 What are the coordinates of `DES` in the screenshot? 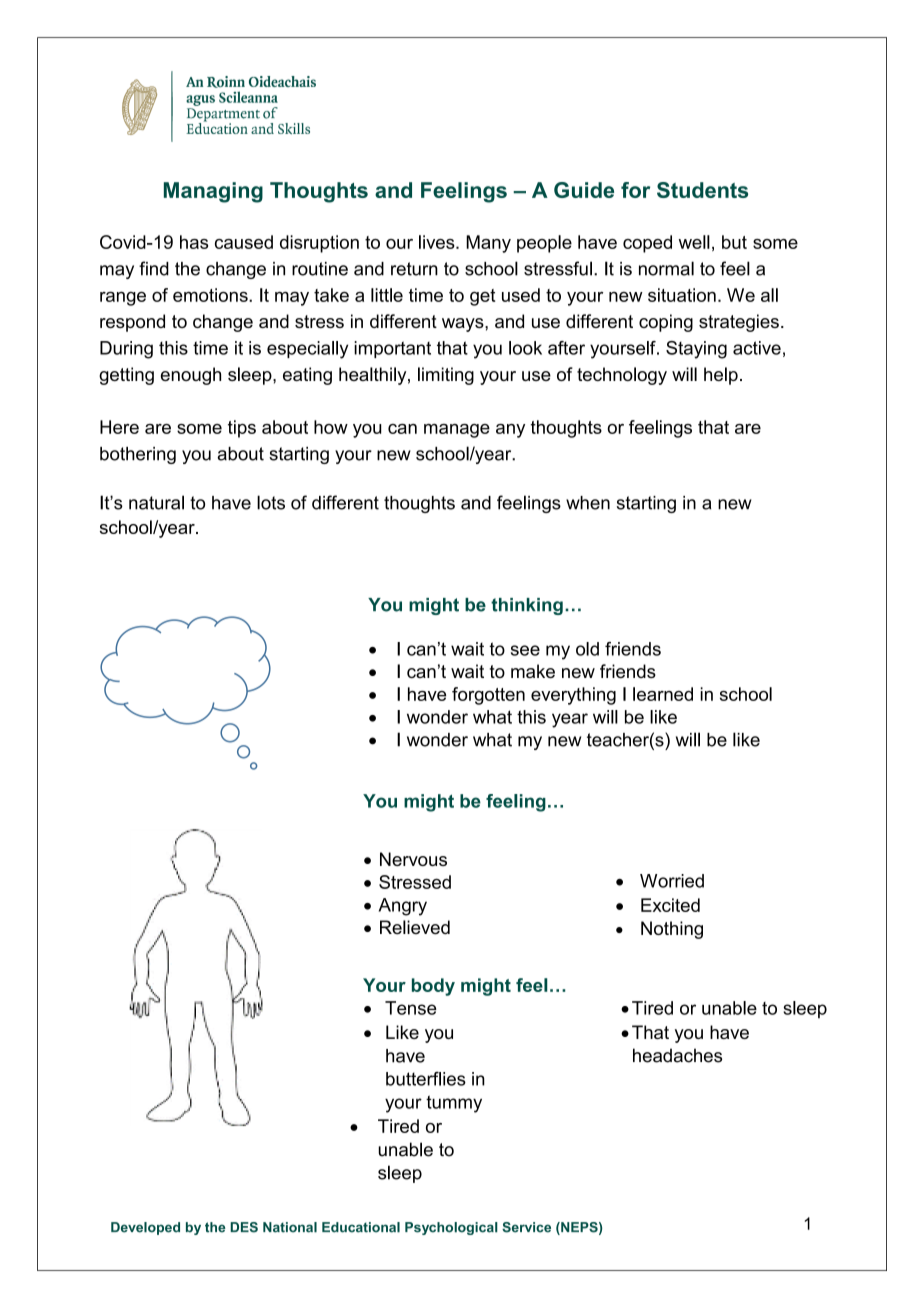 It's located at (244, 1227).
